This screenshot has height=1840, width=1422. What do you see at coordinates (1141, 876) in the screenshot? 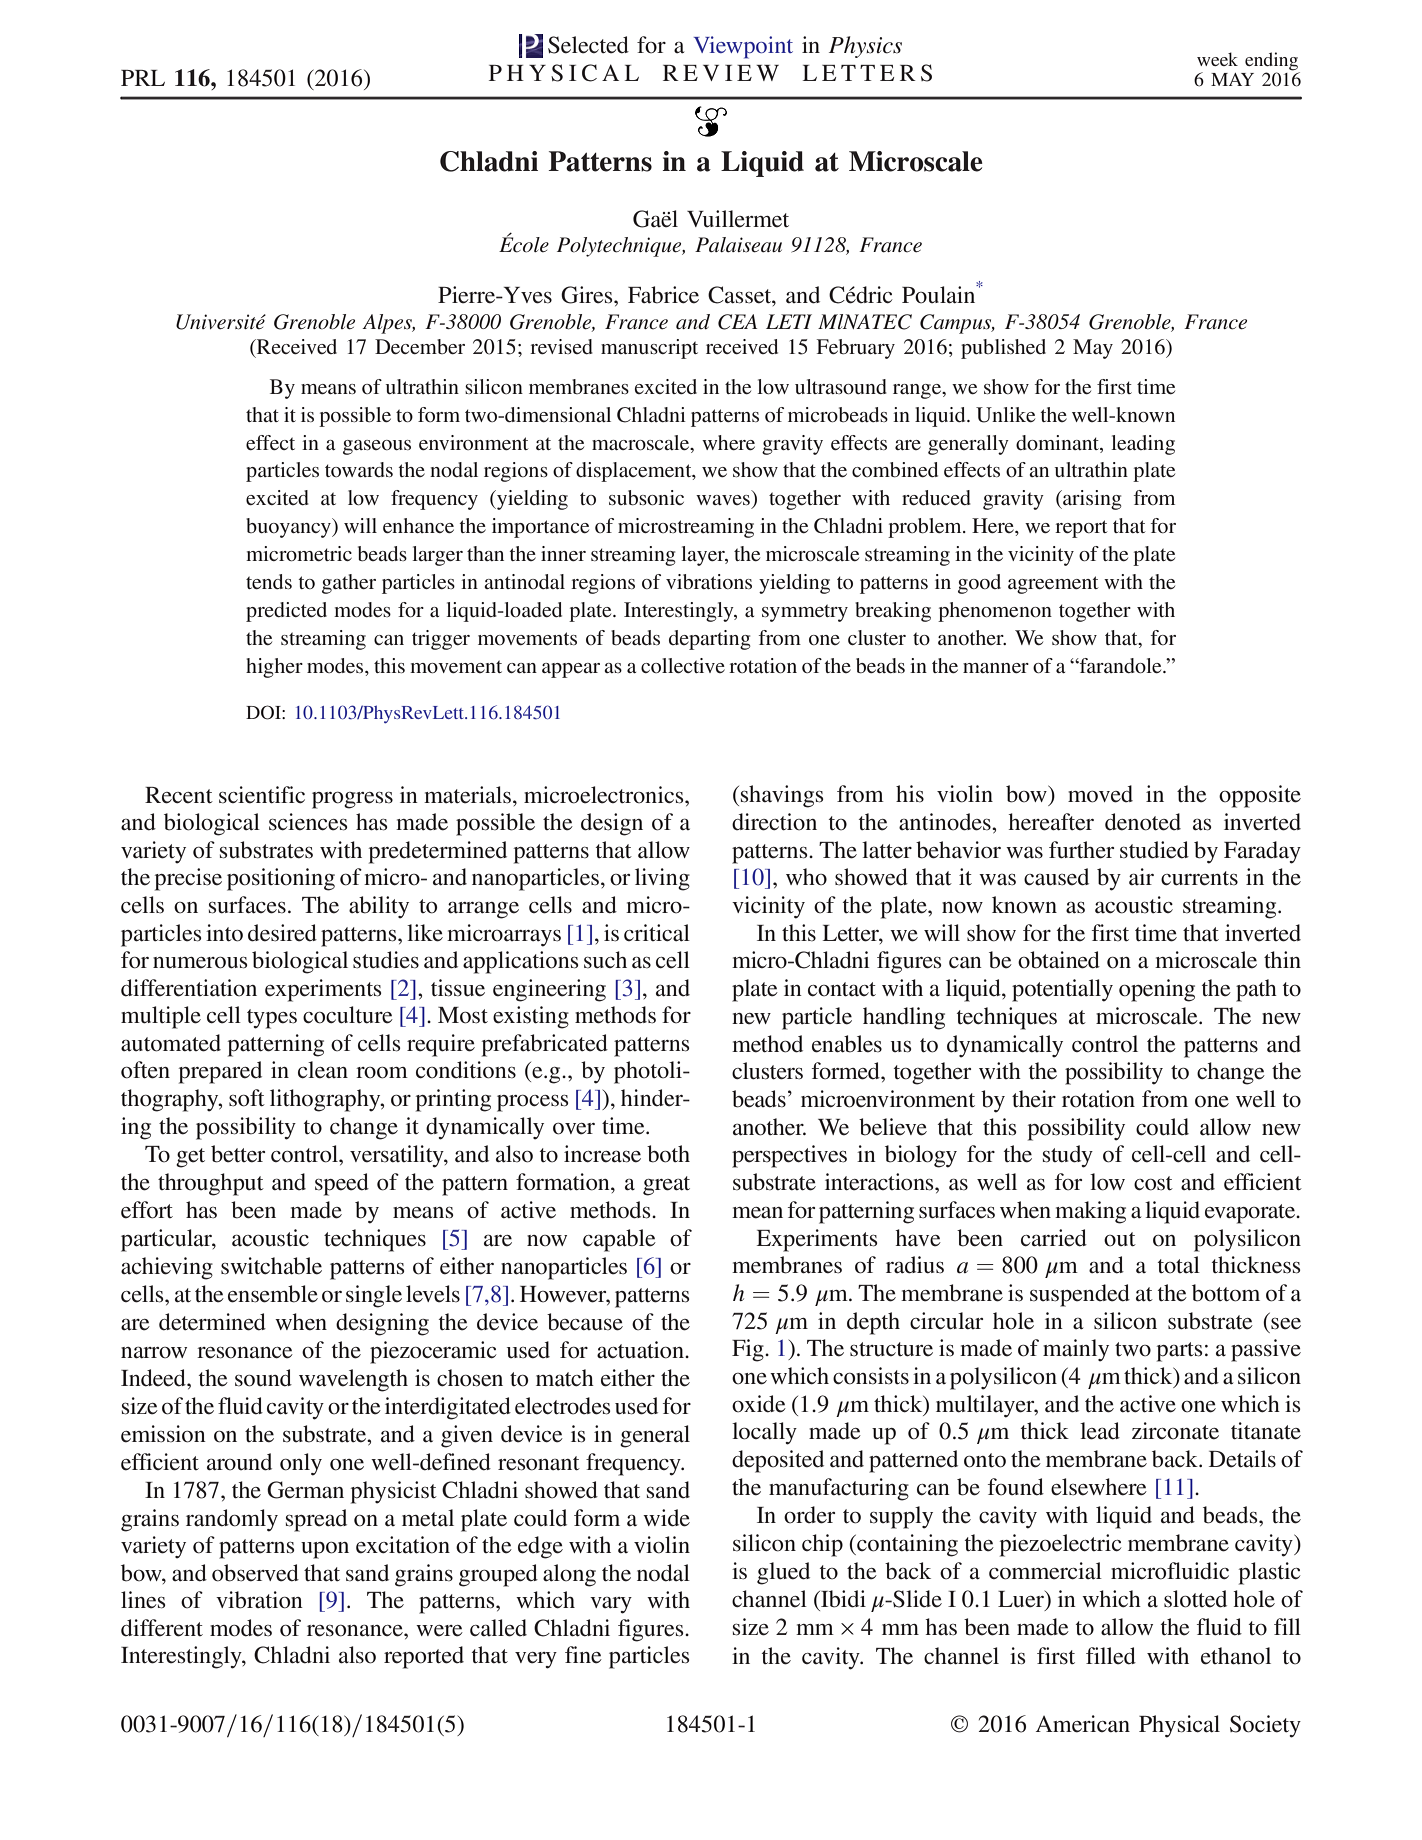
I see `air` at bounding box center [1141, 876].
